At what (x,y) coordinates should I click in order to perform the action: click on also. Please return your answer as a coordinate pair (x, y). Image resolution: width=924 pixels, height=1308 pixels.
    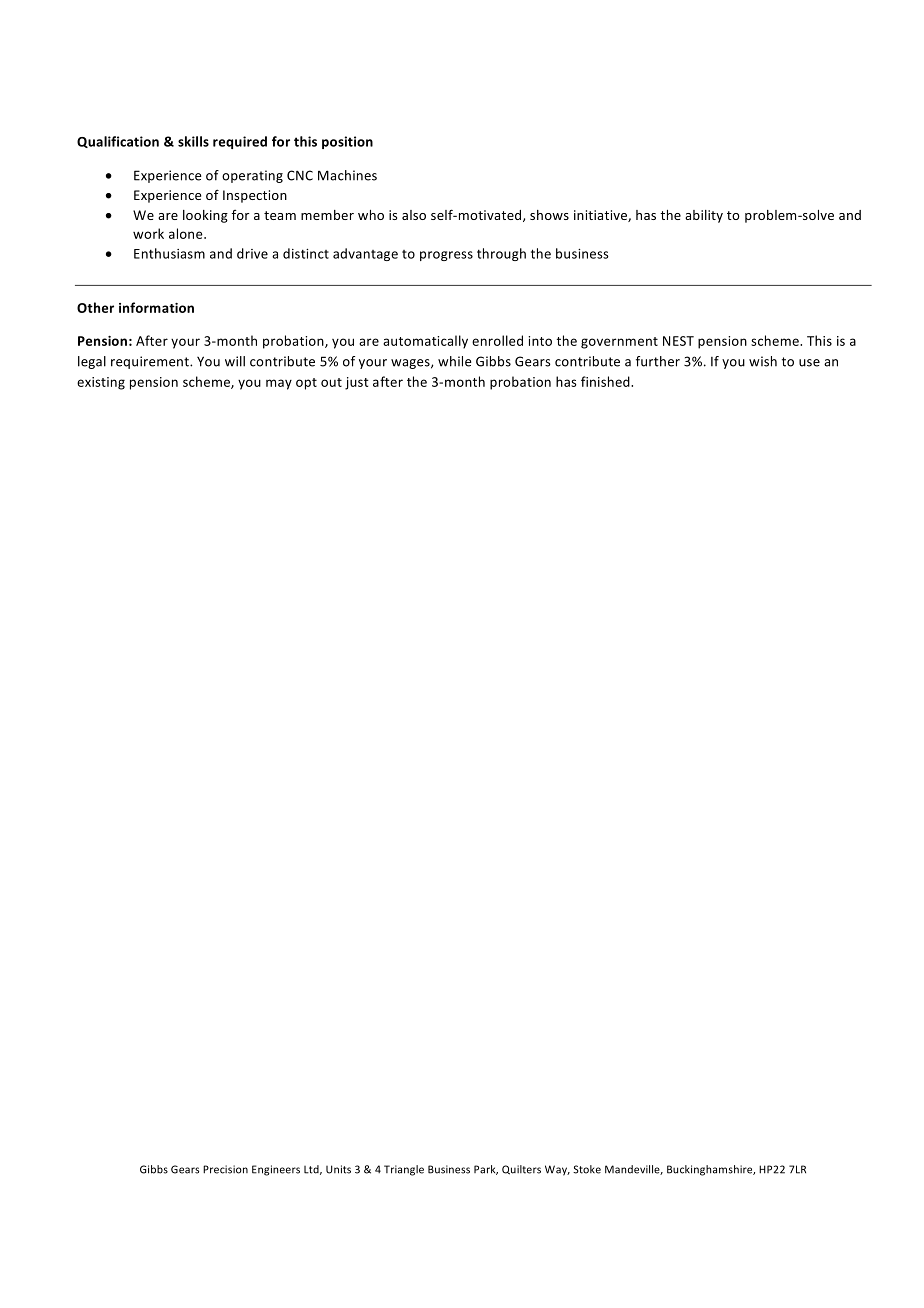
    Looking at the image, I should click on (414, 215).
